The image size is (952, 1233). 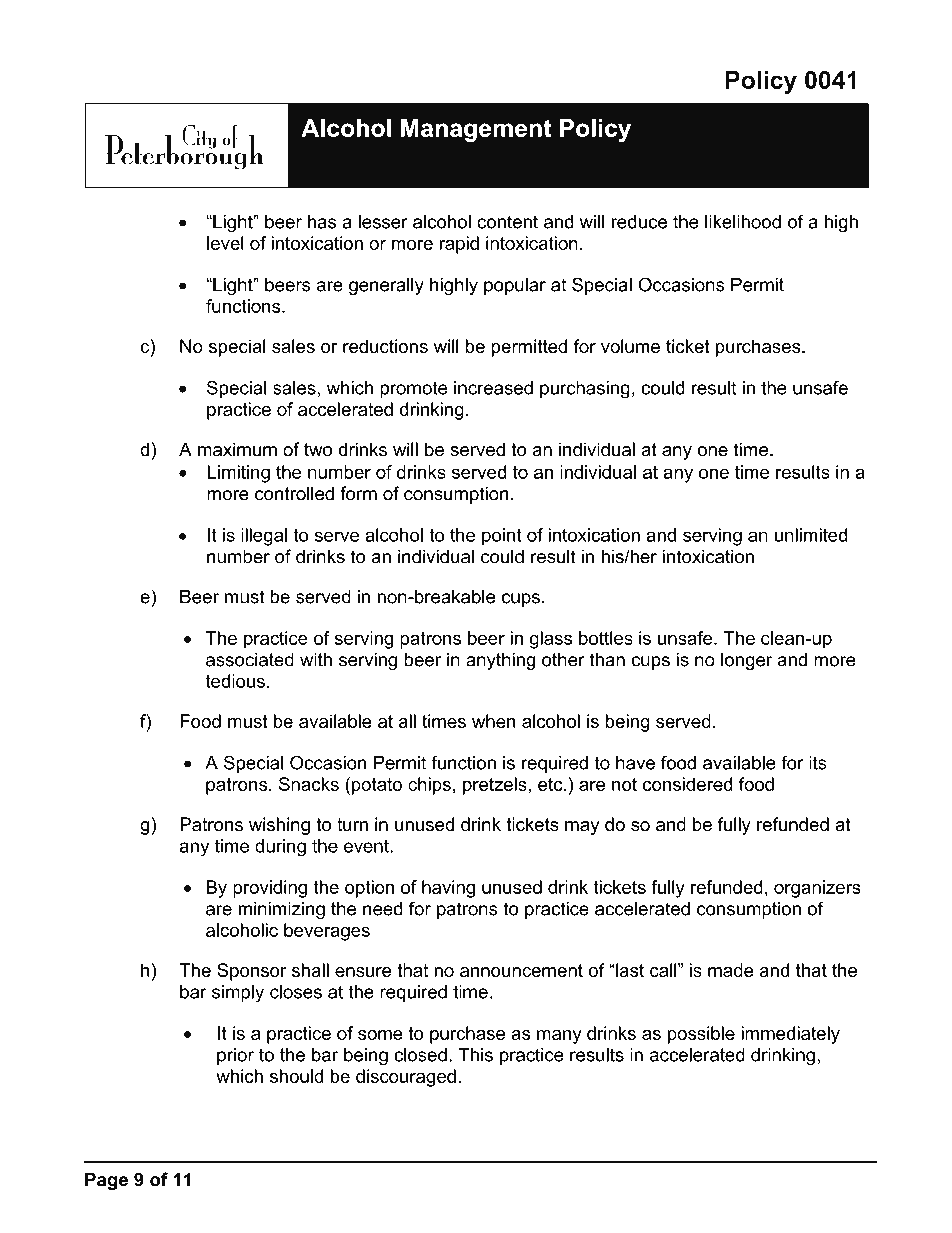 What do you see at coordinates (225, 243) in the image?
I see `level` at bounding box center [225, 243].
